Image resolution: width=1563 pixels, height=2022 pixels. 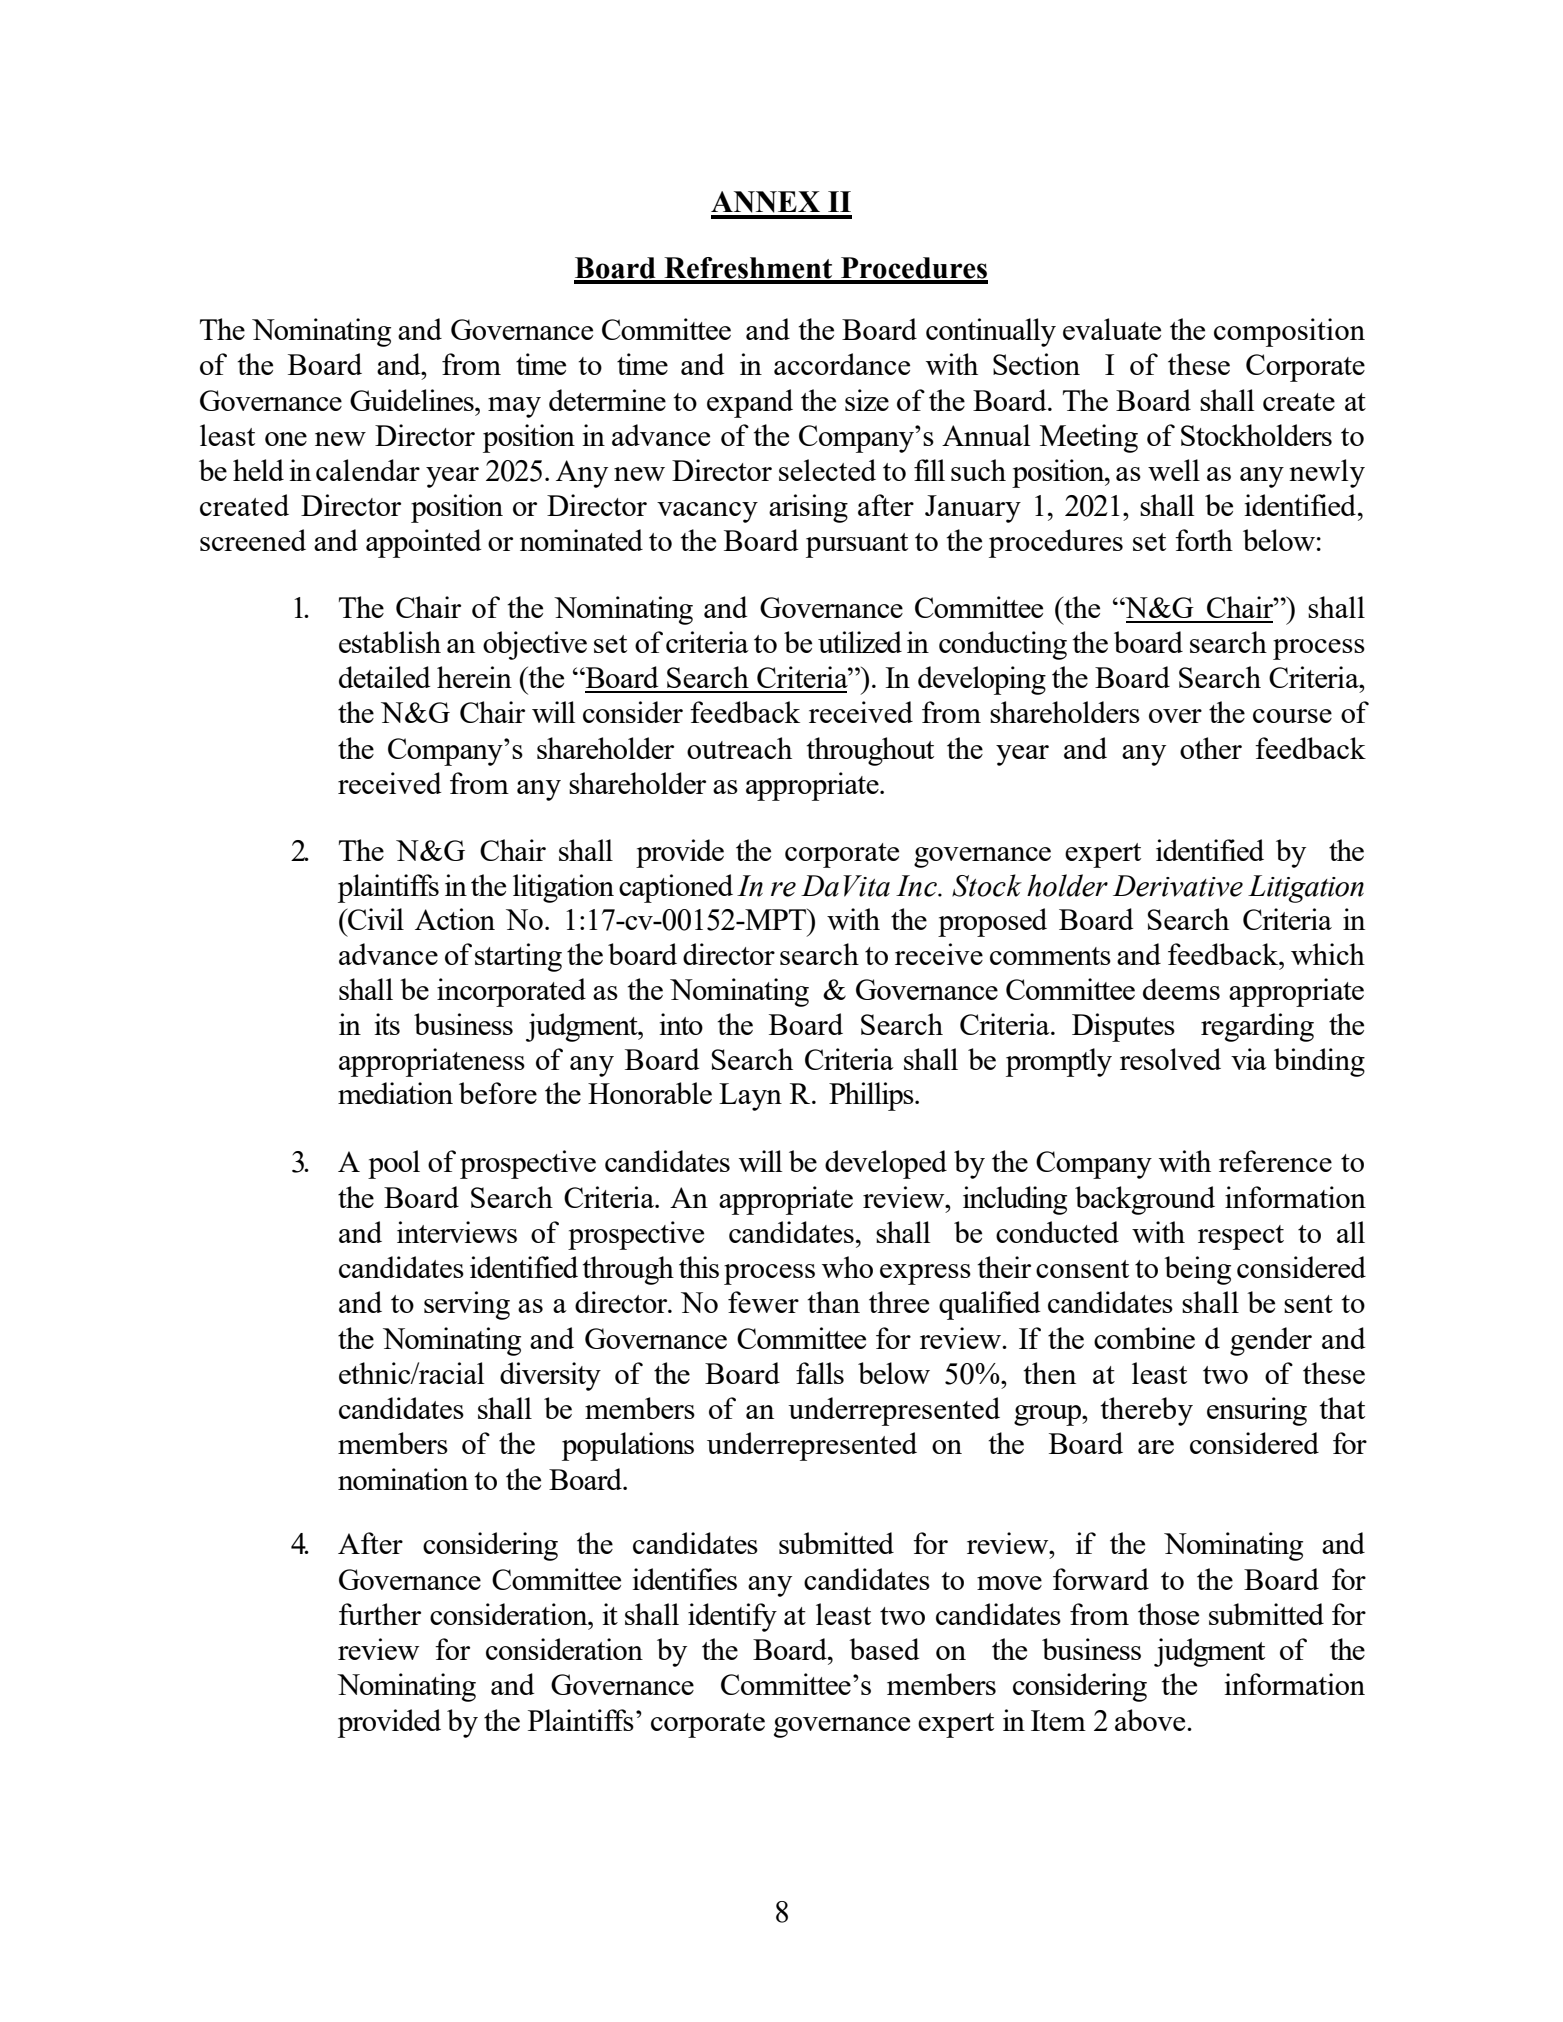 What do you see at coordinates (380, 1614) in the screenshot?
I see `further` at bounding box center [380, 1614].
